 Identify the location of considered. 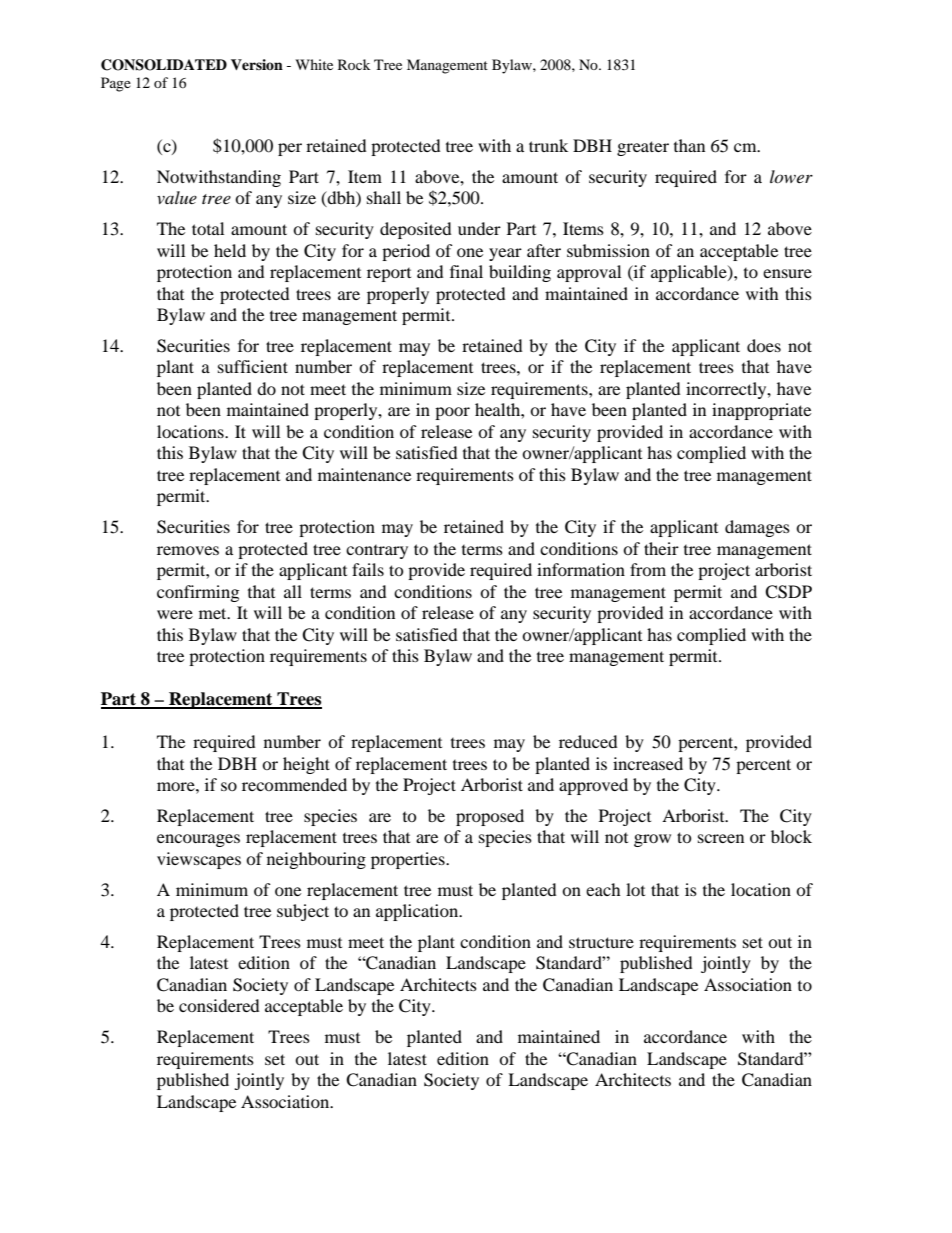
(219, 1005).
